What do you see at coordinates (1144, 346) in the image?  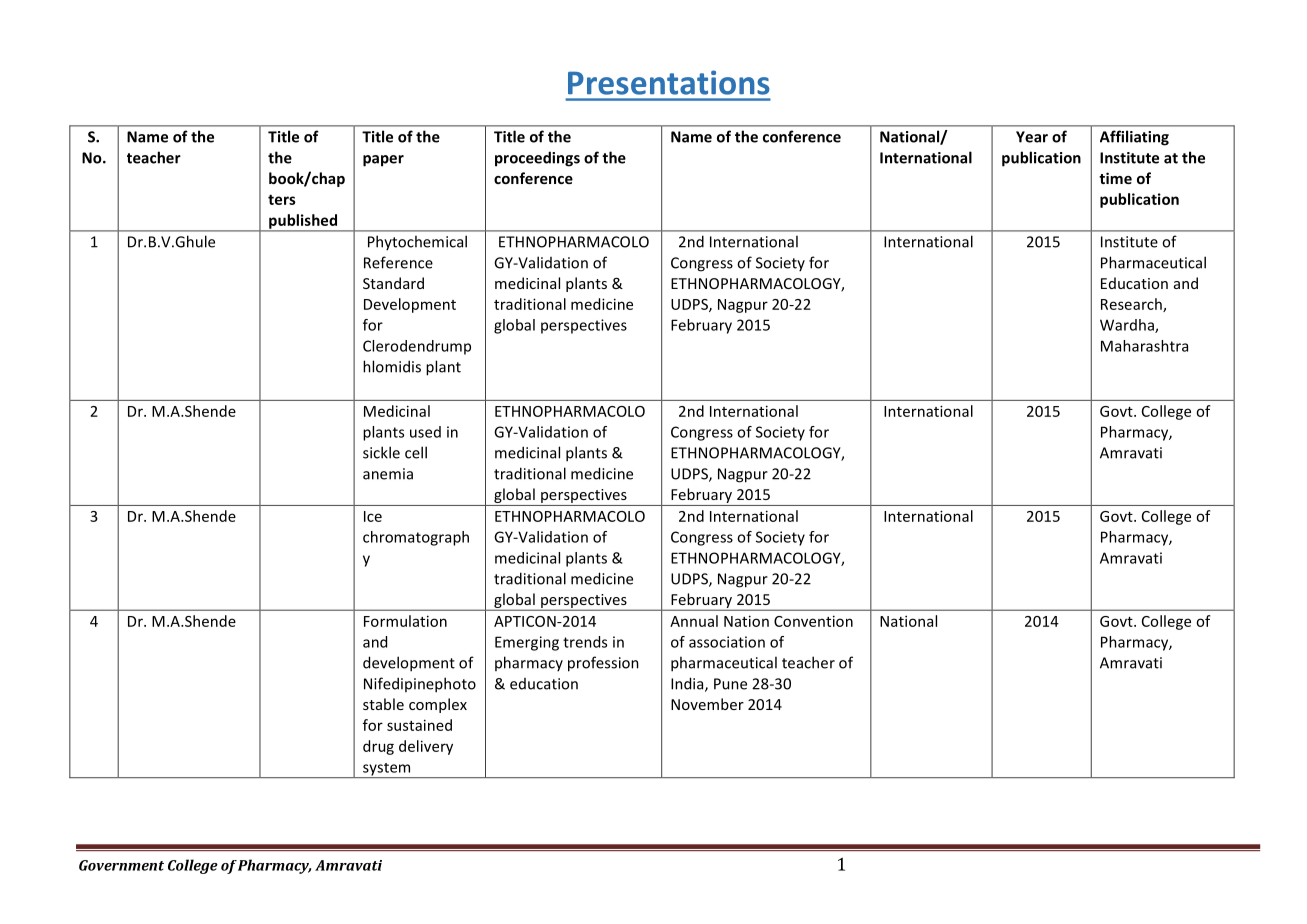 I see `Maharashtra` at bounding box center [1144, 346].
